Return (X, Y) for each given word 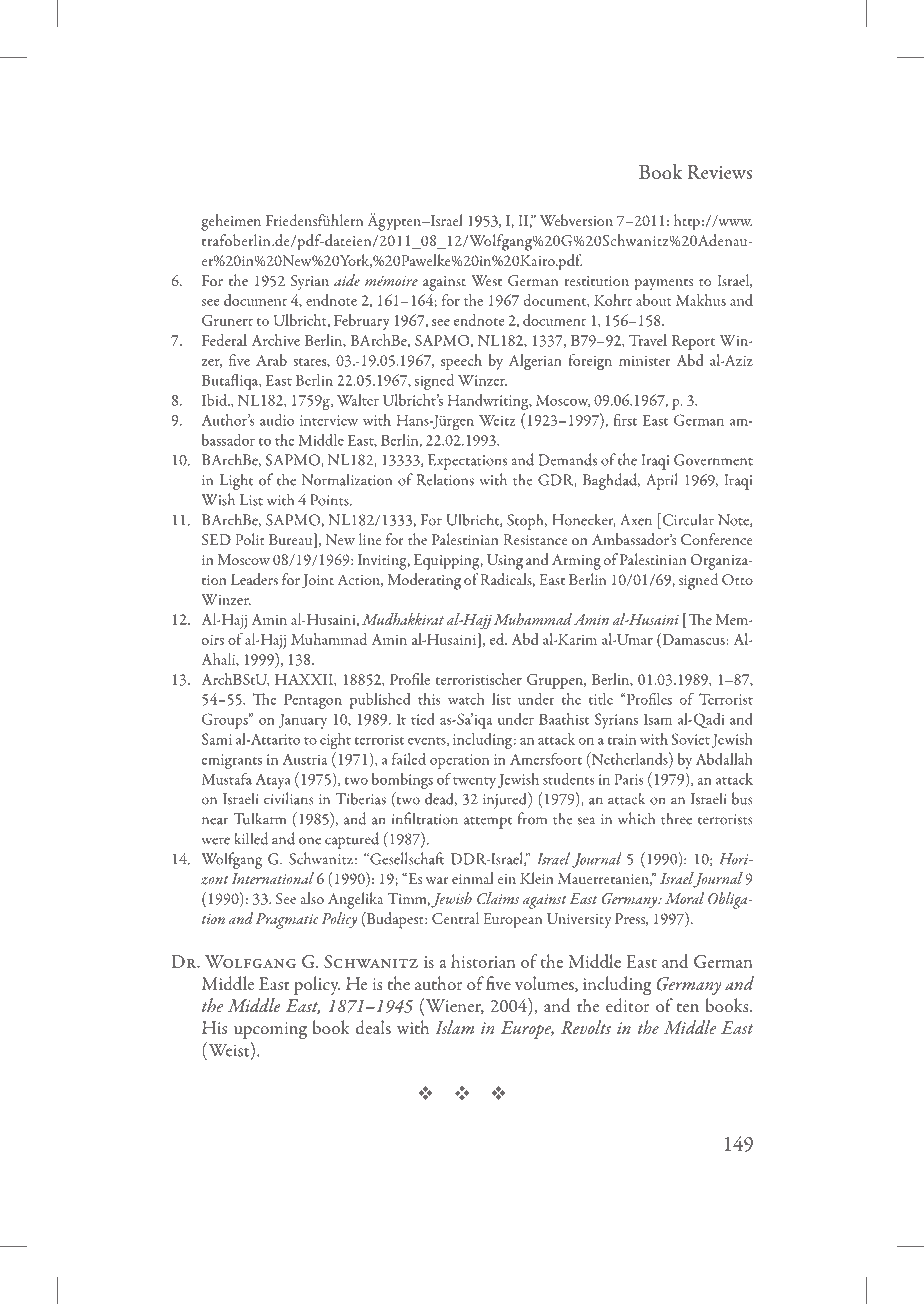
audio (277, 420)
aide (347, 280)
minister (644, 361)
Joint (318, 581)
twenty (474, 783)
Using (505, 562)
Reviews (720, 172)
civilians (288, 798)
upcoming (270, 1031)
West (486, 280)
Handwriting (489, 402)
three (676, 818)
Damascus (693, 638)
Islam (454, 1027)
